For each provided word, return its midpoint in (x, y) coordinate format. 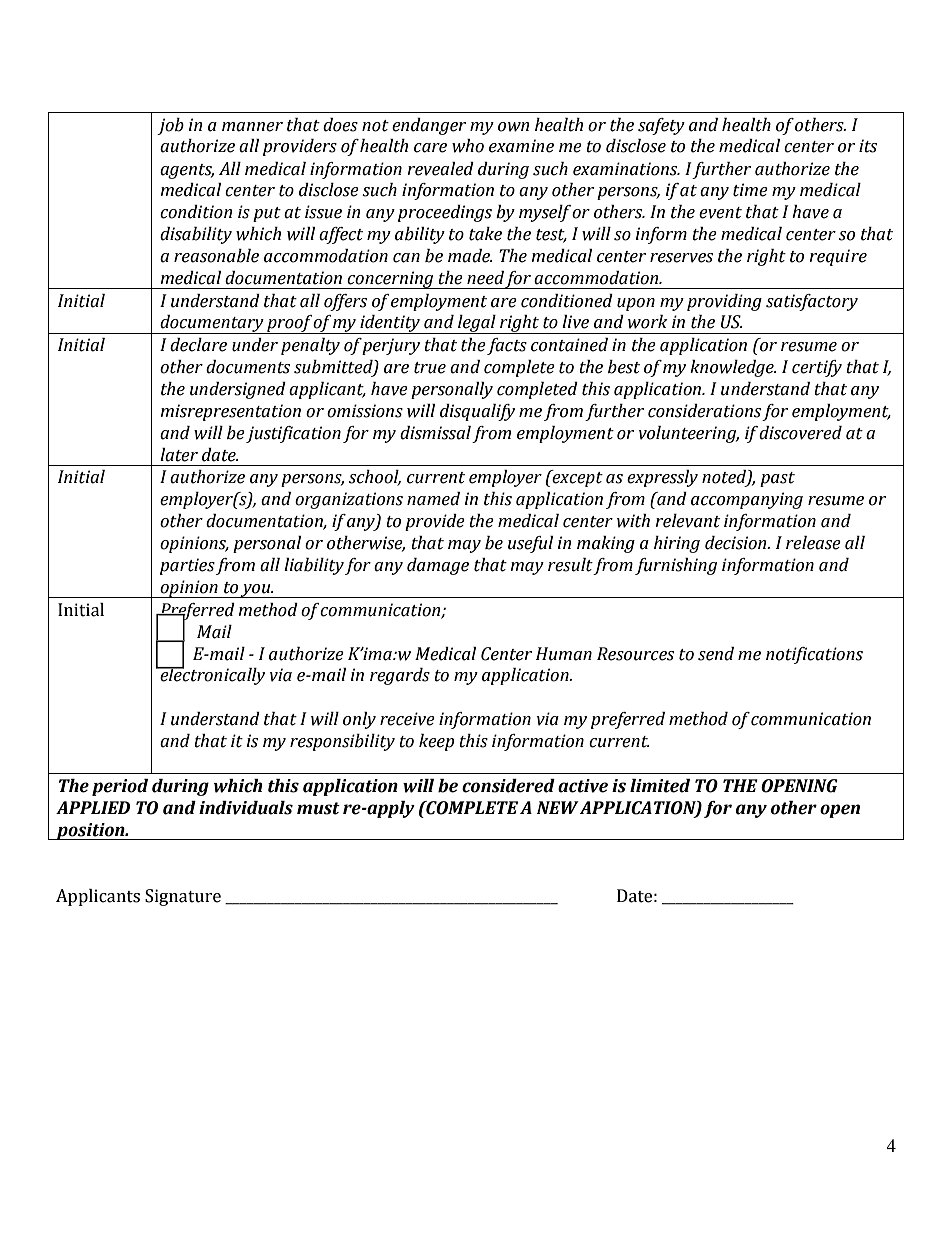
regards (400, 676)
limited (660, 786)
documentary (212, 324)
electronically (211, 675)
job (170, 126)
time (750, 190)
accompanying (747, 500)
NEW (557, 807)
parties (187, 566)
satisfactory (812, 302)
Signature (183, 897)
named (433, 499)
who (468, 146)
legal (477, 324)
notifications (814, 655)
